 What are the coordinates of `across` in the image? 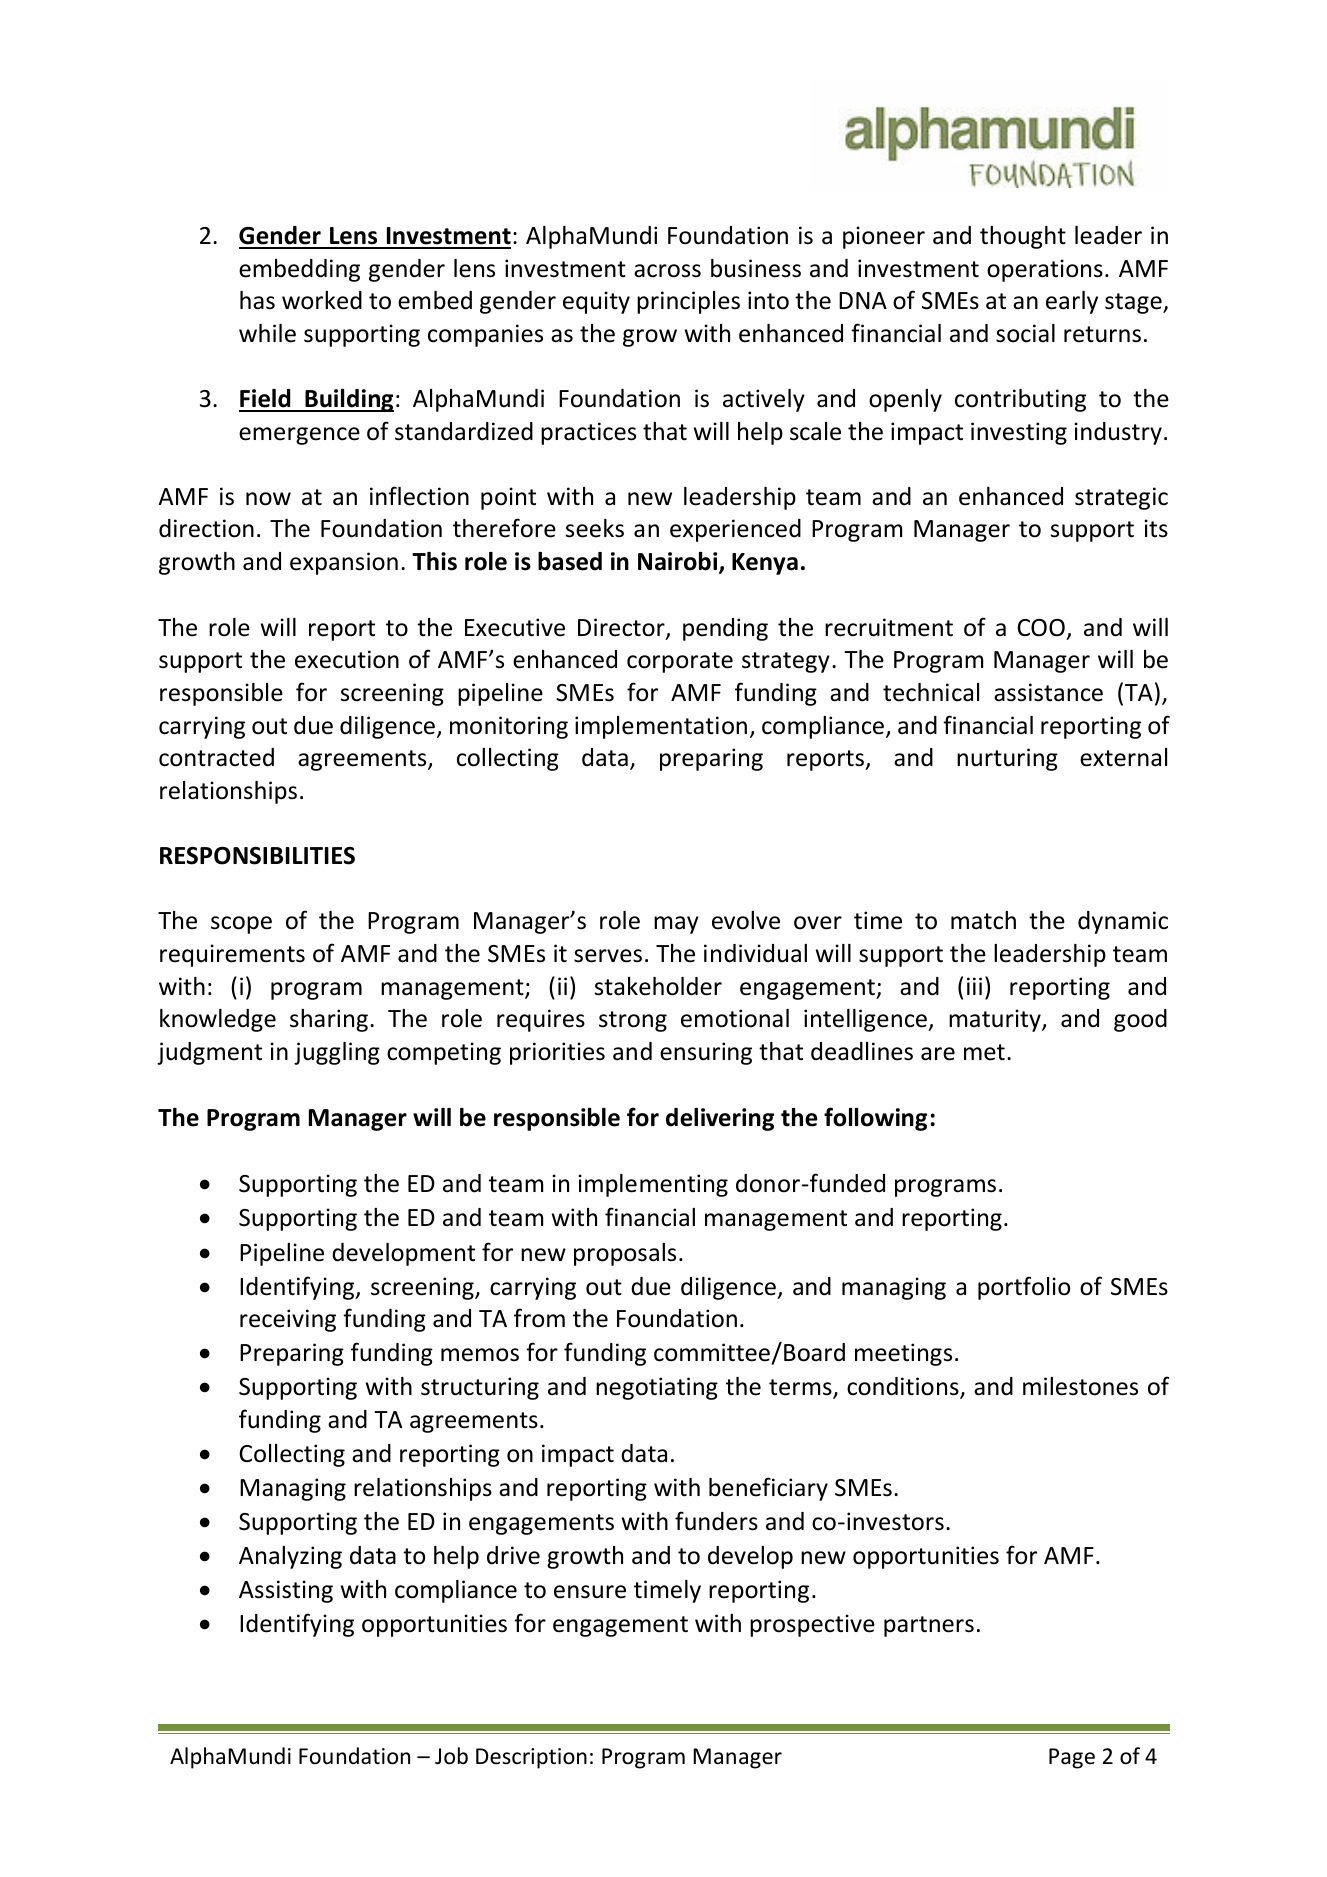 It's located at (667, 271).
